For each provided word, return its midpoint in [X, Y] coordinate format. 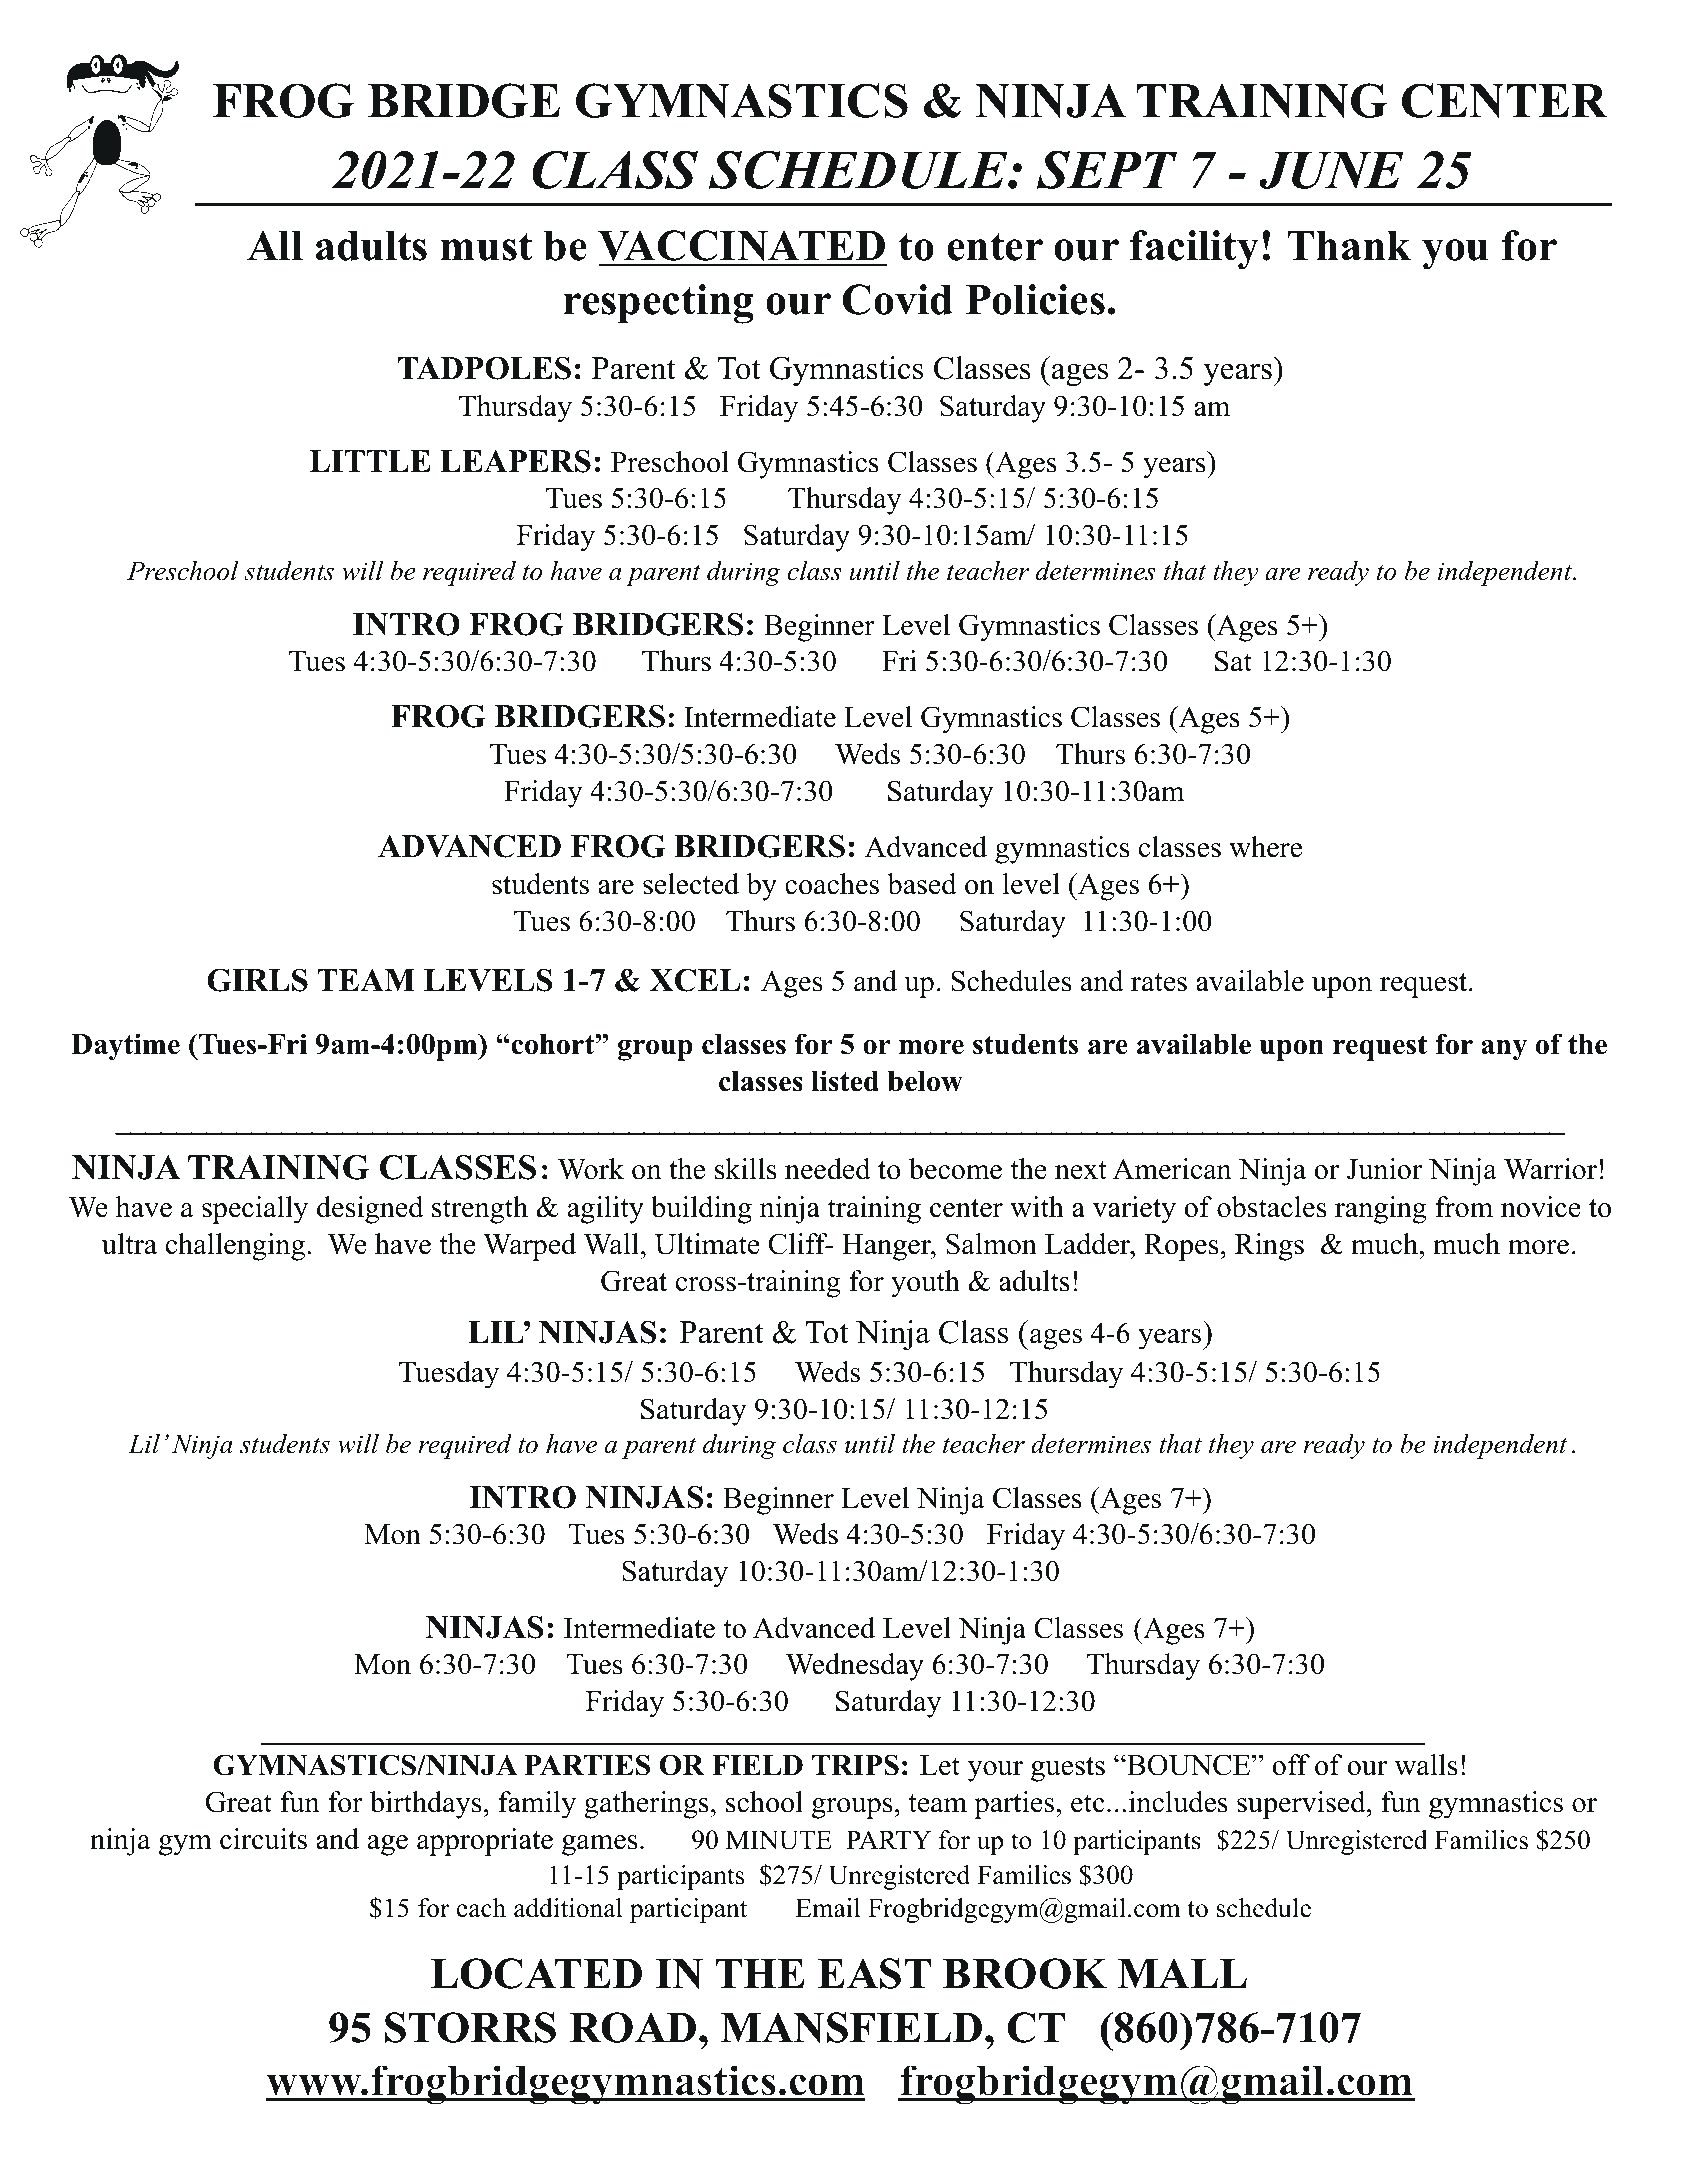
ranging [1381, 1210]
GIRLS [257, 980]
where [1265, 847]
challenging [236, 1247]
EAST [874, 1973]
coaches [832, 884]
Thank [1349, 246]
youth [925, 1284]
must [486, 247]
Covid [897, 299]
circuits [263, 1839]
